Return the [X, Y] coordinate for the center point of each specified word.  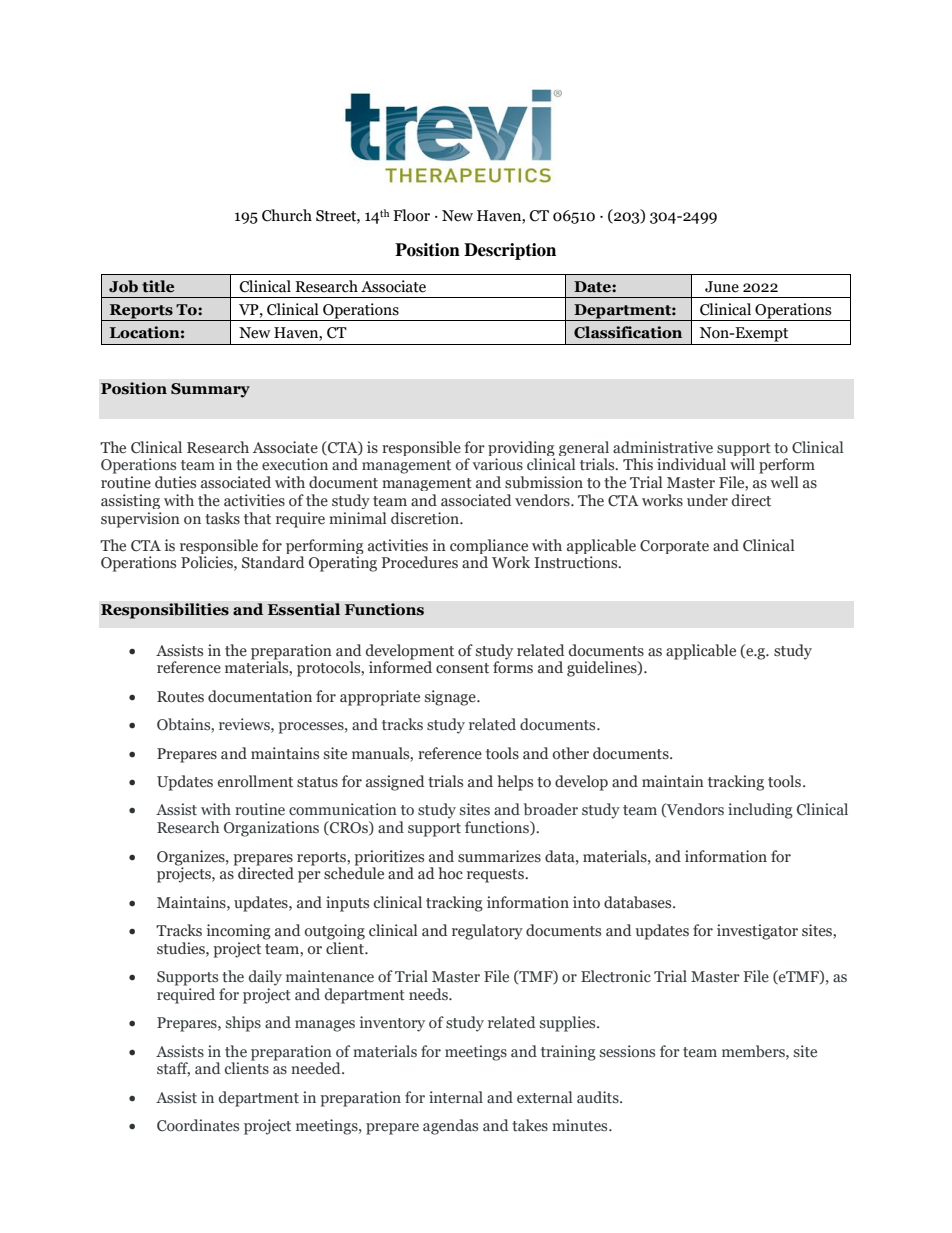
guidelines [603, 669]
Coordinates [198, 1125]
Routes [180, 697]
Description [510, 251]
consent [462, 668]
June [722, 287]
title [158, 286]
